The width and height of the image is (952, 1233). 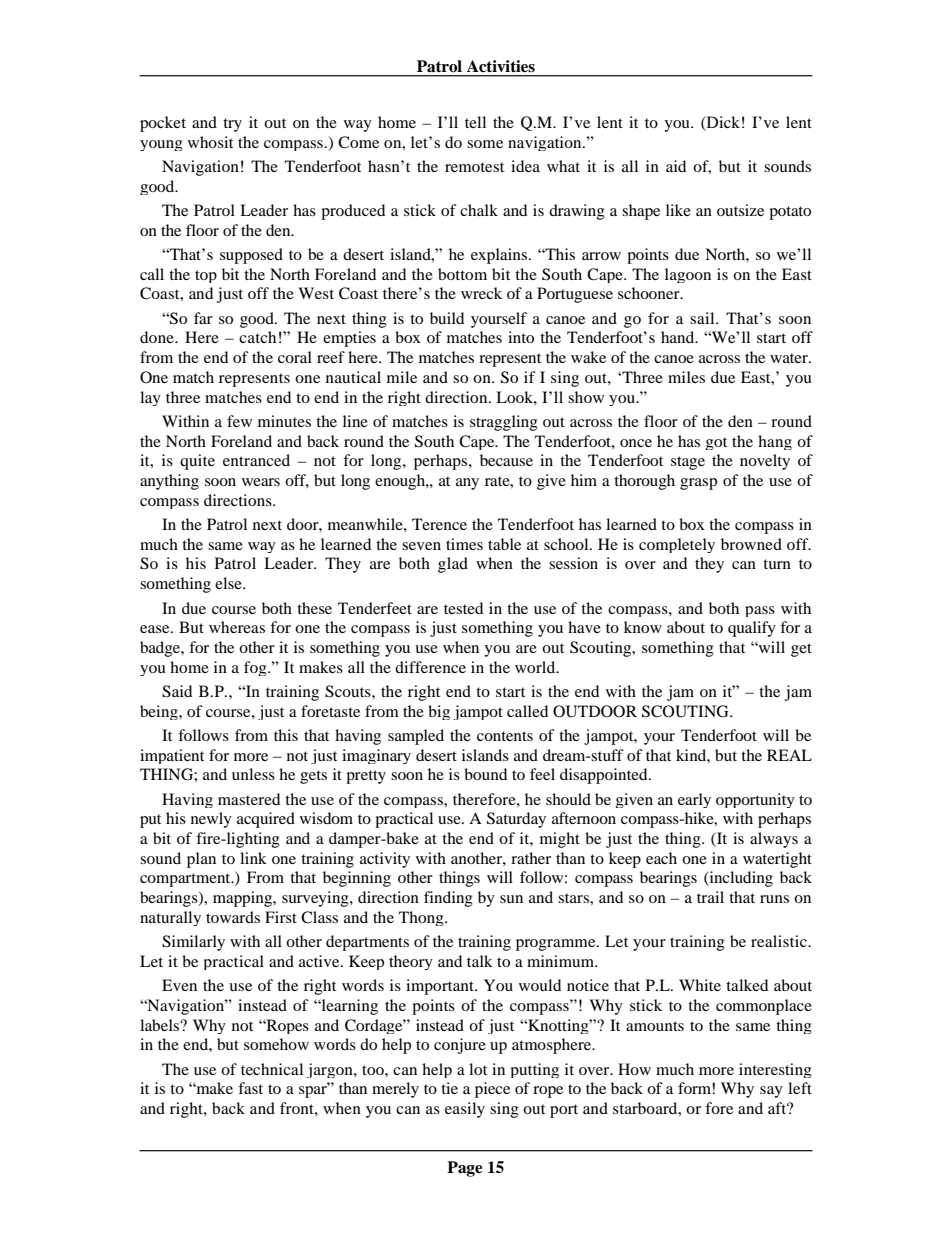 What do you see at coordinates (521, 337) in the image?
I see `into` at bounding box center [521, 337].
